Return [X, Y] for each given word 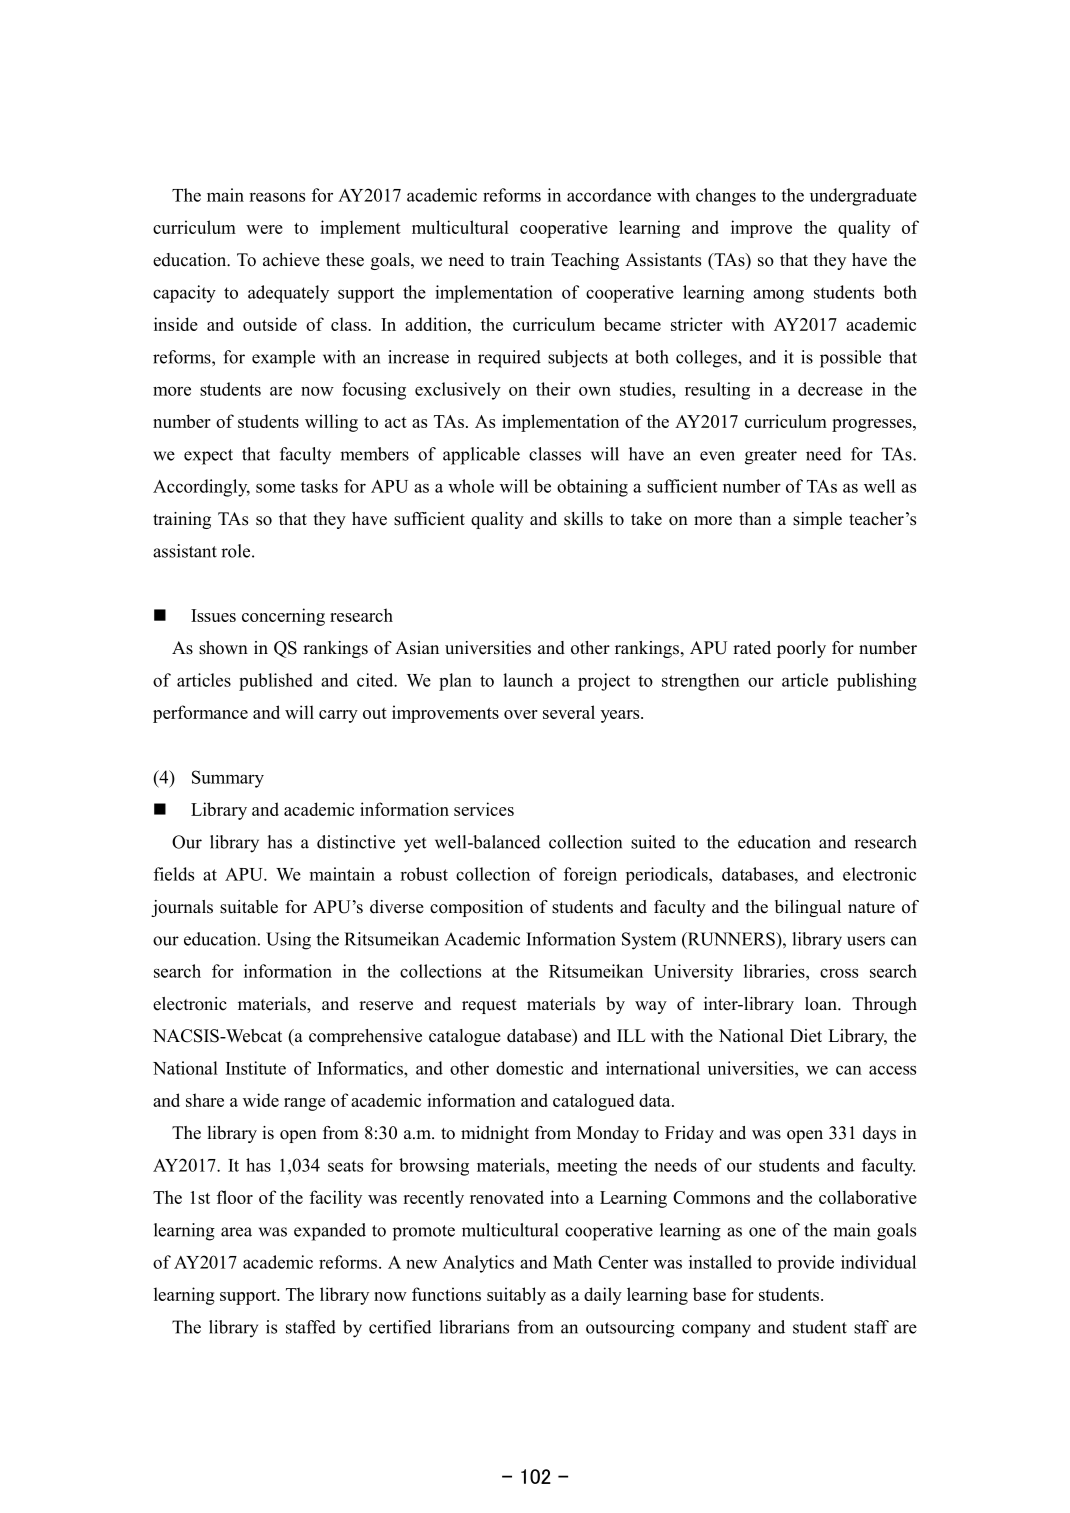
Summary [228, 779]
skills [583, 519]
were [264, 229]
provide [805, 1264]
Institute [256, 1068]
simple [817, 520]
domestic [529, 1068]
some [275, 488]
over [521, 714]
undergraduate [863, 197]
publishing [877, 682]
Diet [806, 1036]
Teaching [585, 261]
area [236, 1232]
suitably [516, 1296]
